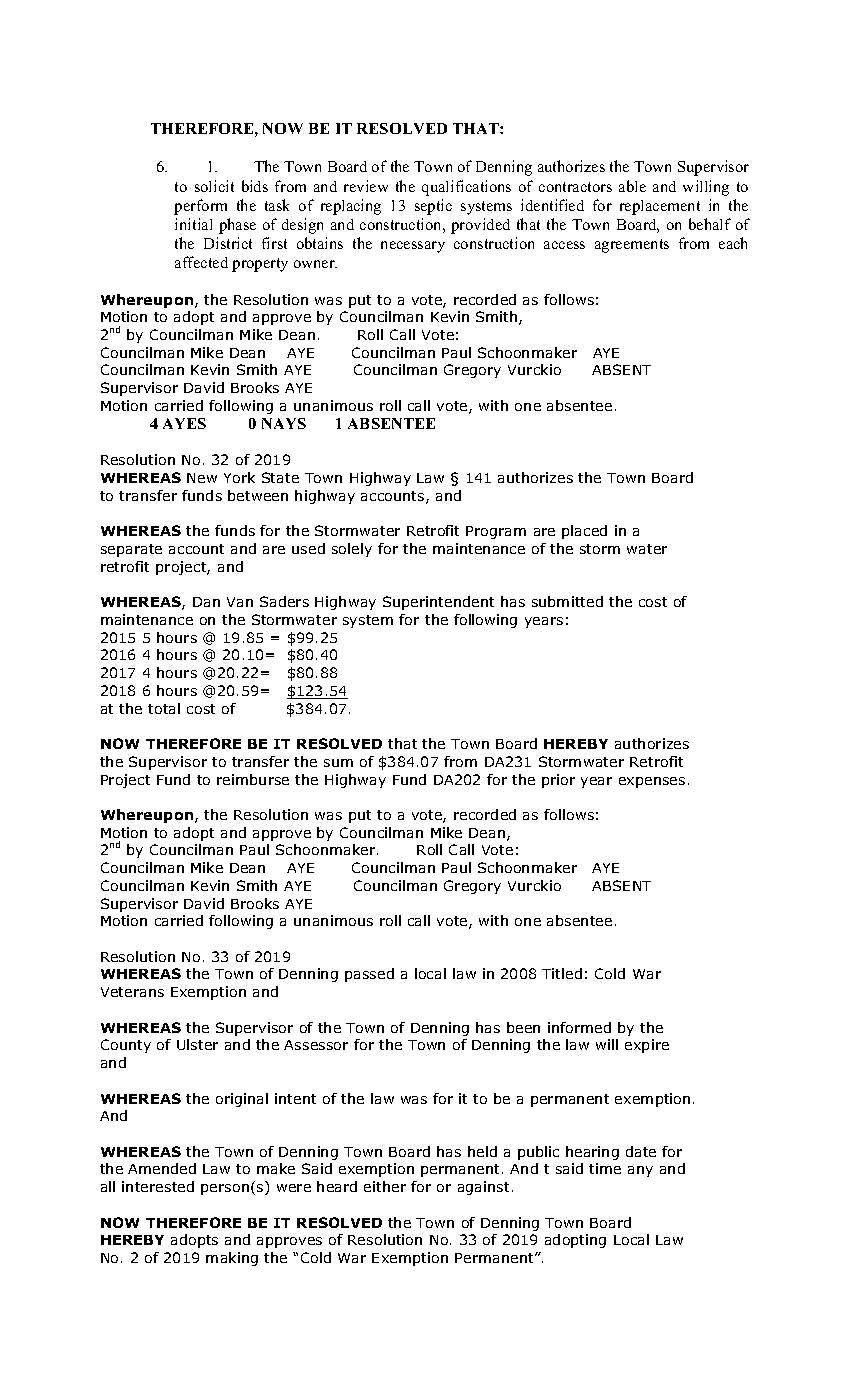  What do you see at coordinates (232, 1259) in the image?
I see `making` at bounding box center [232, 1259].
